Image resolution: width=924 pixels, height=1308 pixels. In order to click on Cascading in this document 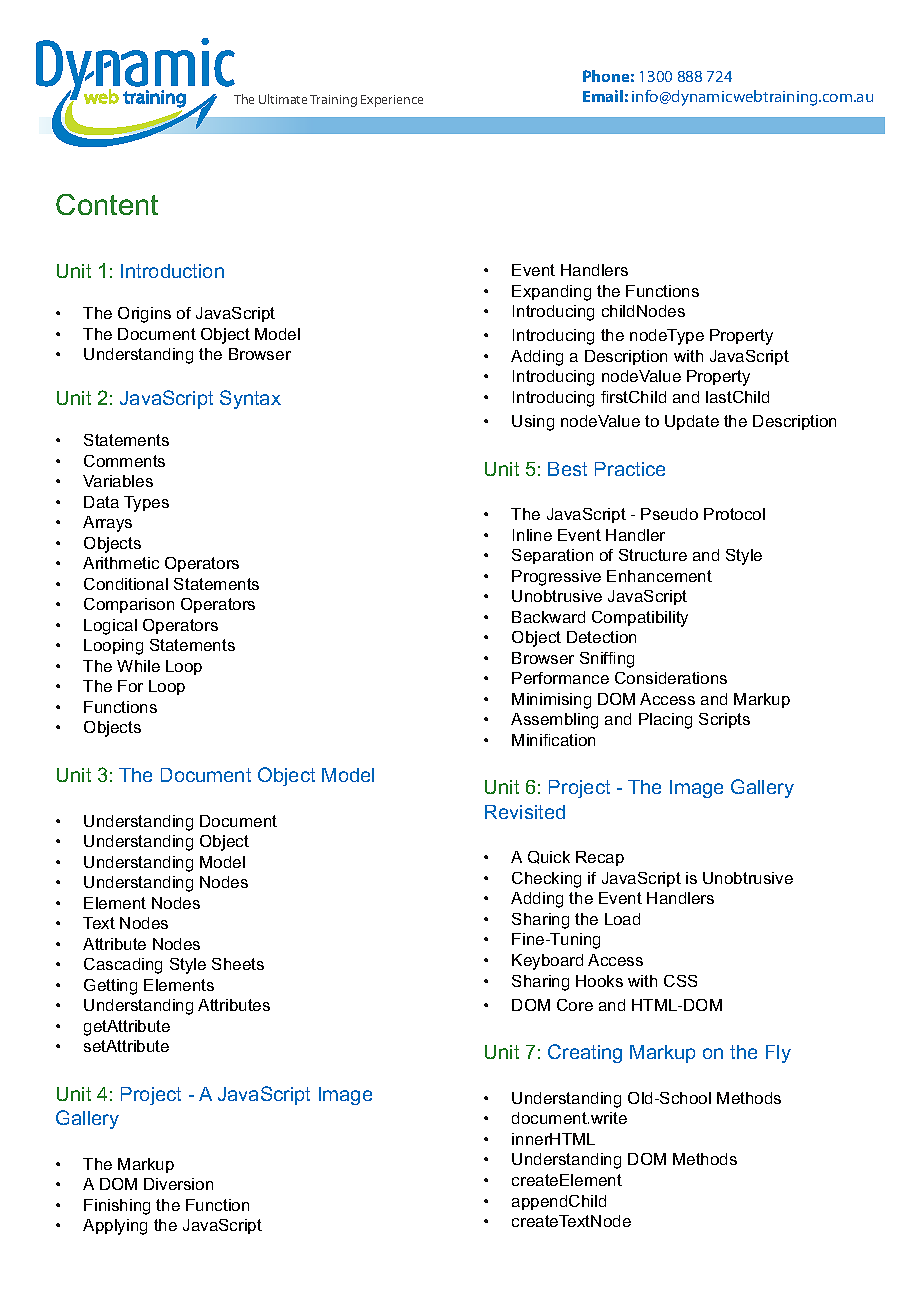, I will do `click(123, 966)`.
